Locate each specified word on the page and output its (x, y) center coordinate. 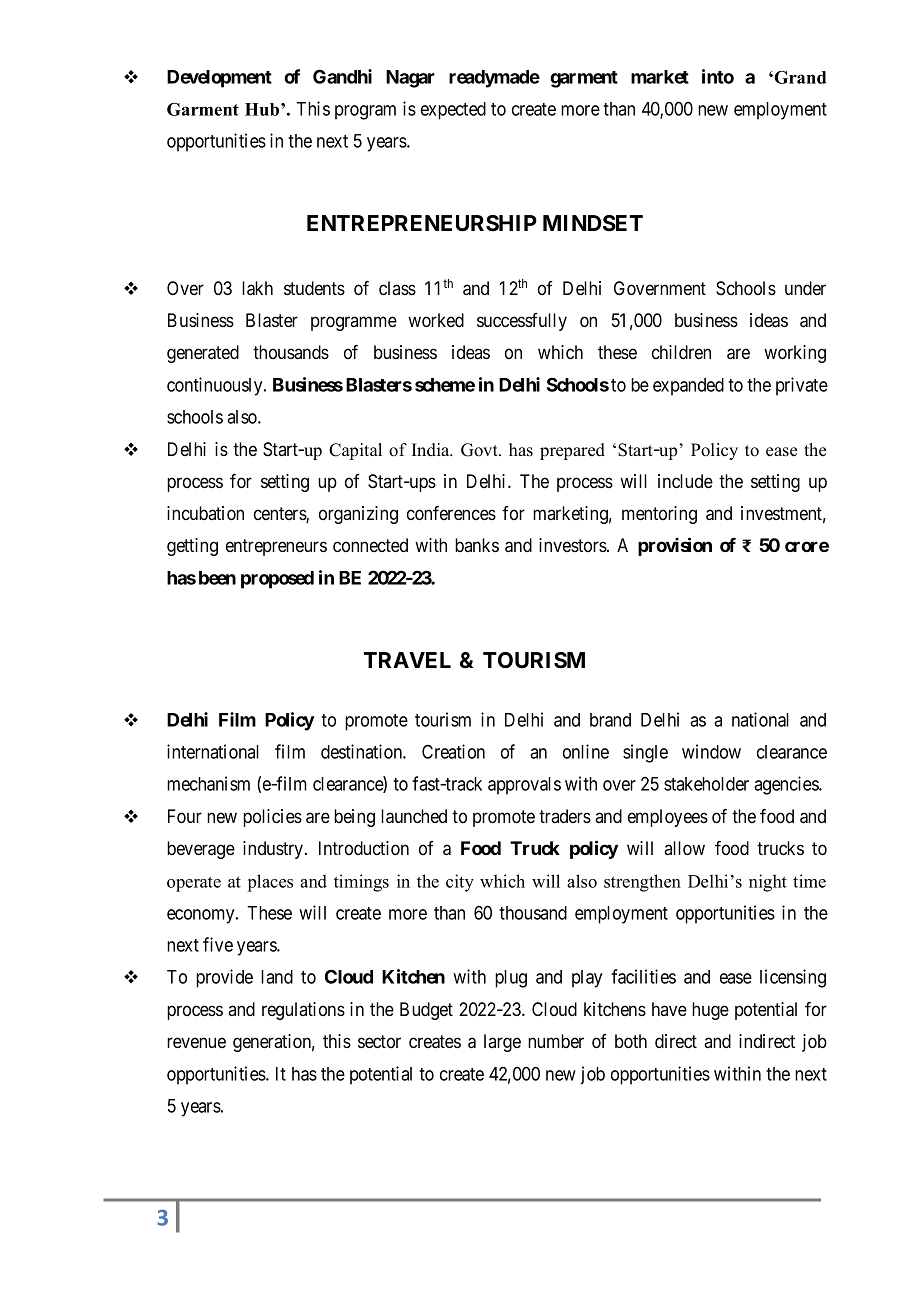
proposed (277, 580)
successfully (522, 322)
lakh (257, 288)
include (685, 481)
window (711, 751)
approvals (524, 786)
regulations (303, 1011)
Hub (263, 109)
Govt (480, 450)
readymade (494, 79)
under (805, 288)
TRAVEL (407, 660)
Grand (800, 77)
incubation (205, 513)
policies (272, 818)
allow (684, 848)
